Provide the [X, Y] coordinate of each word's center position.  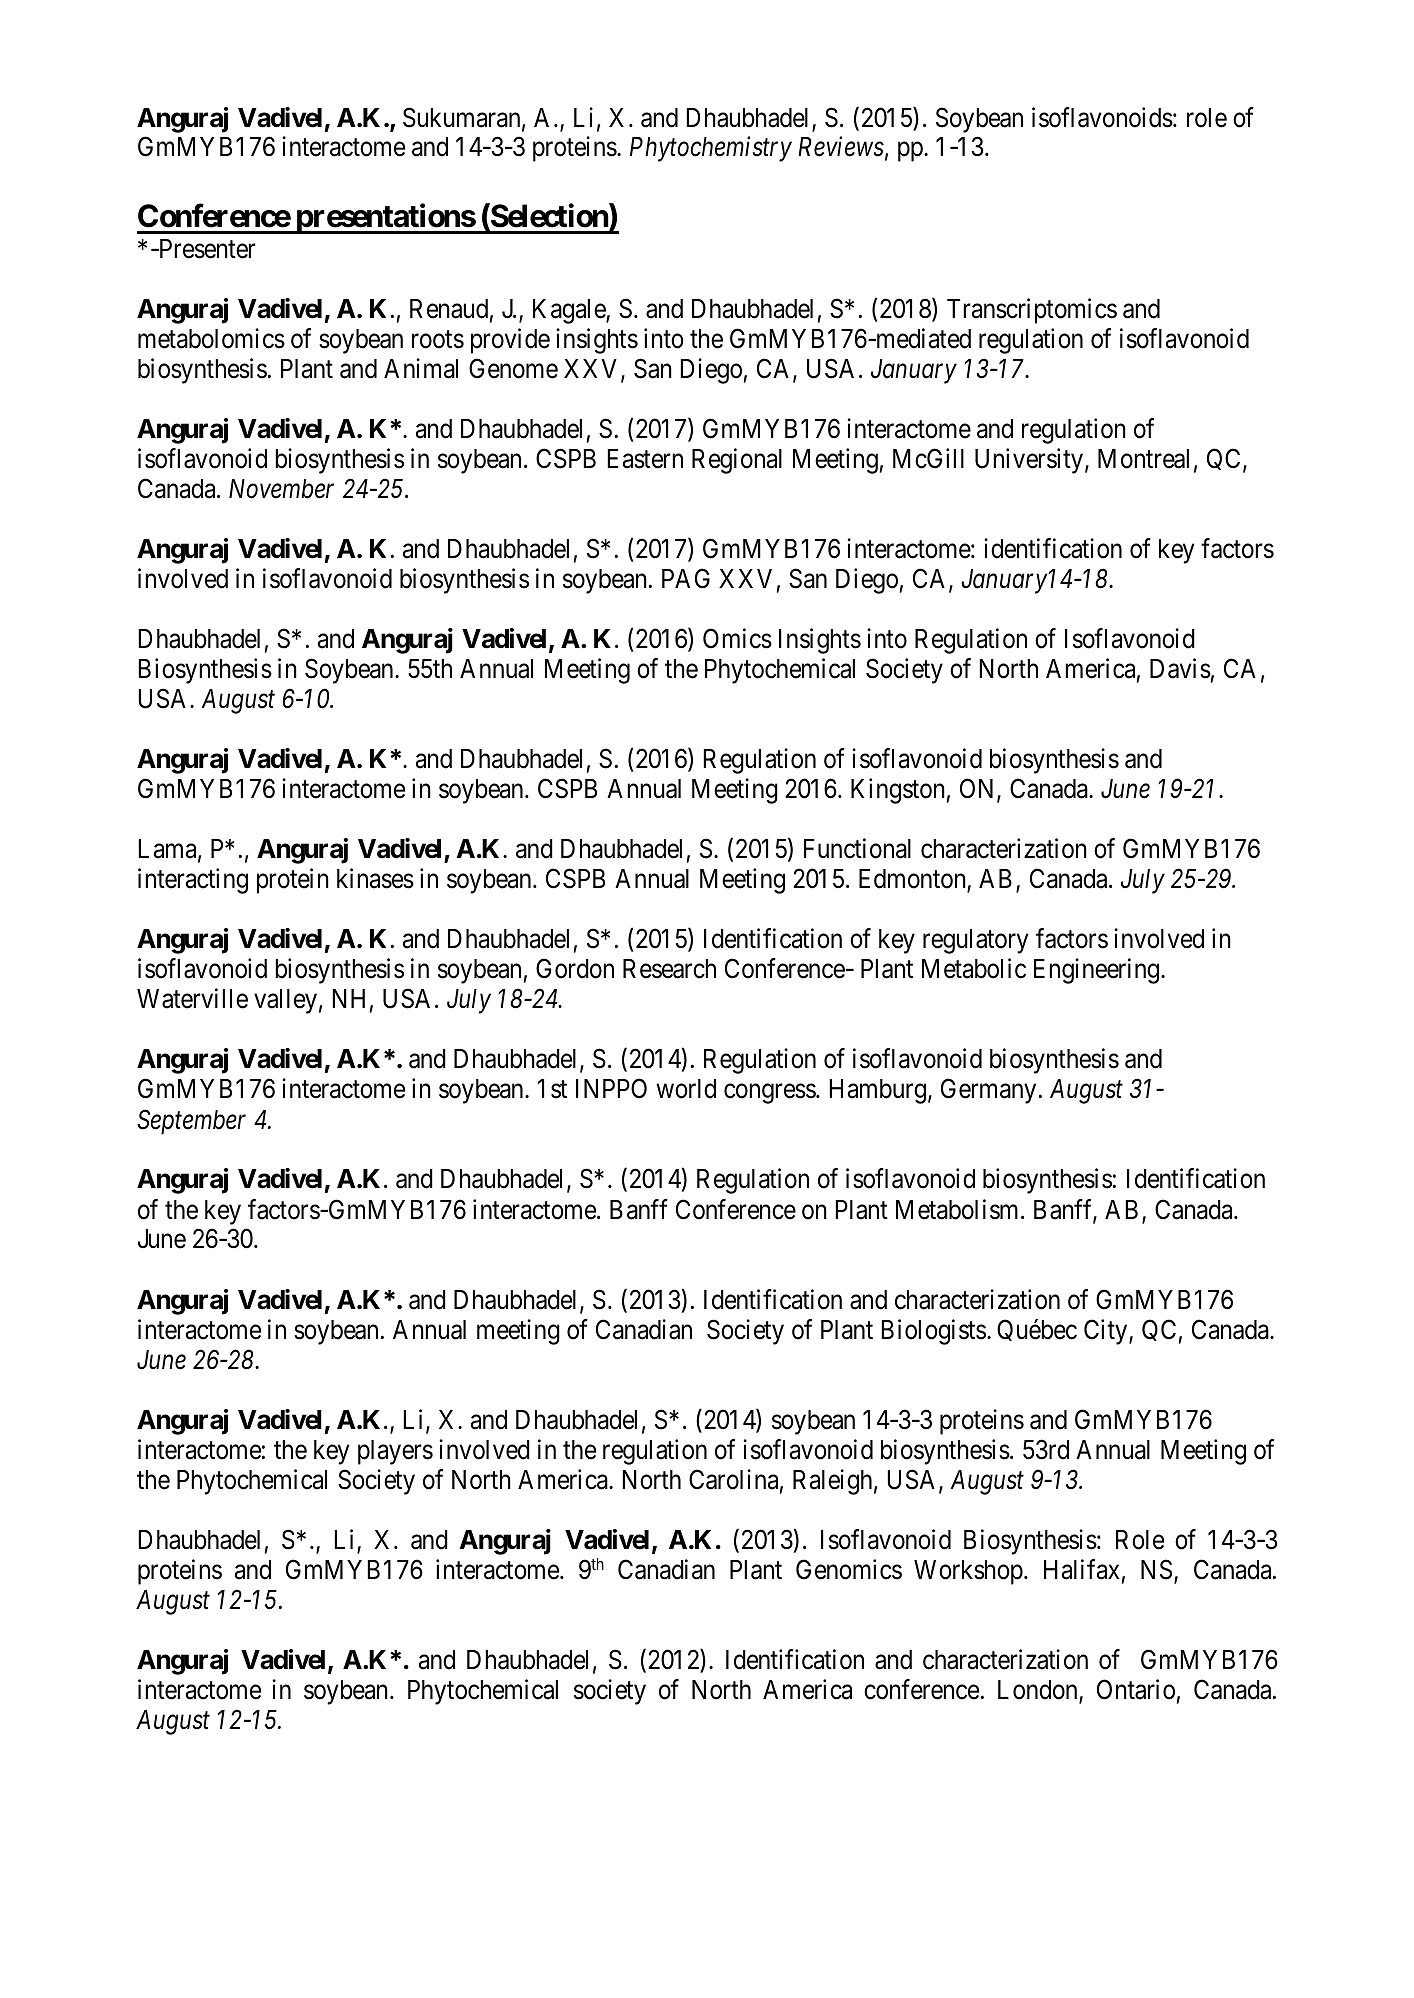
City [1107, 1332]
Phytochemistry [711, 149]
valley [285, 1001]
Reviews [841, 147]
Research [669, 969]
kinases [375, 878]
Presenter [206, 249]
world [686, 1089]
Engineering [1098, 971]
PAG [686, 578]
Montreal [1143, 459]
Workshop [968, 1572]
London [1039, 1691]
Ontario [1136, 1689]
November [281, 489]
